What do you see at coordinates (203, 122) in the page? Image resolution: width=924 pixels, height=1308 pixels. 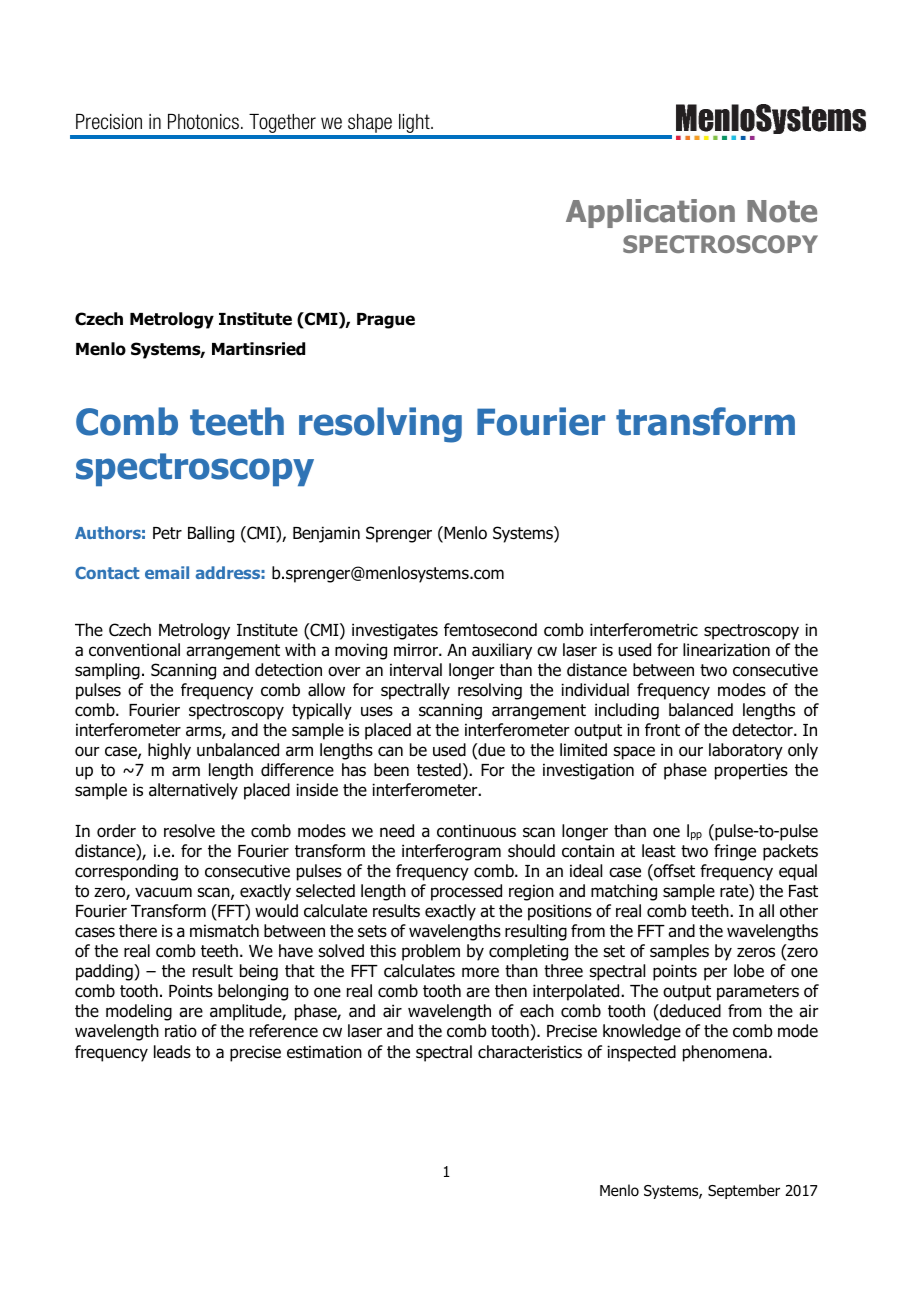 I see `Photonics` at bounding box center [203, 122].
